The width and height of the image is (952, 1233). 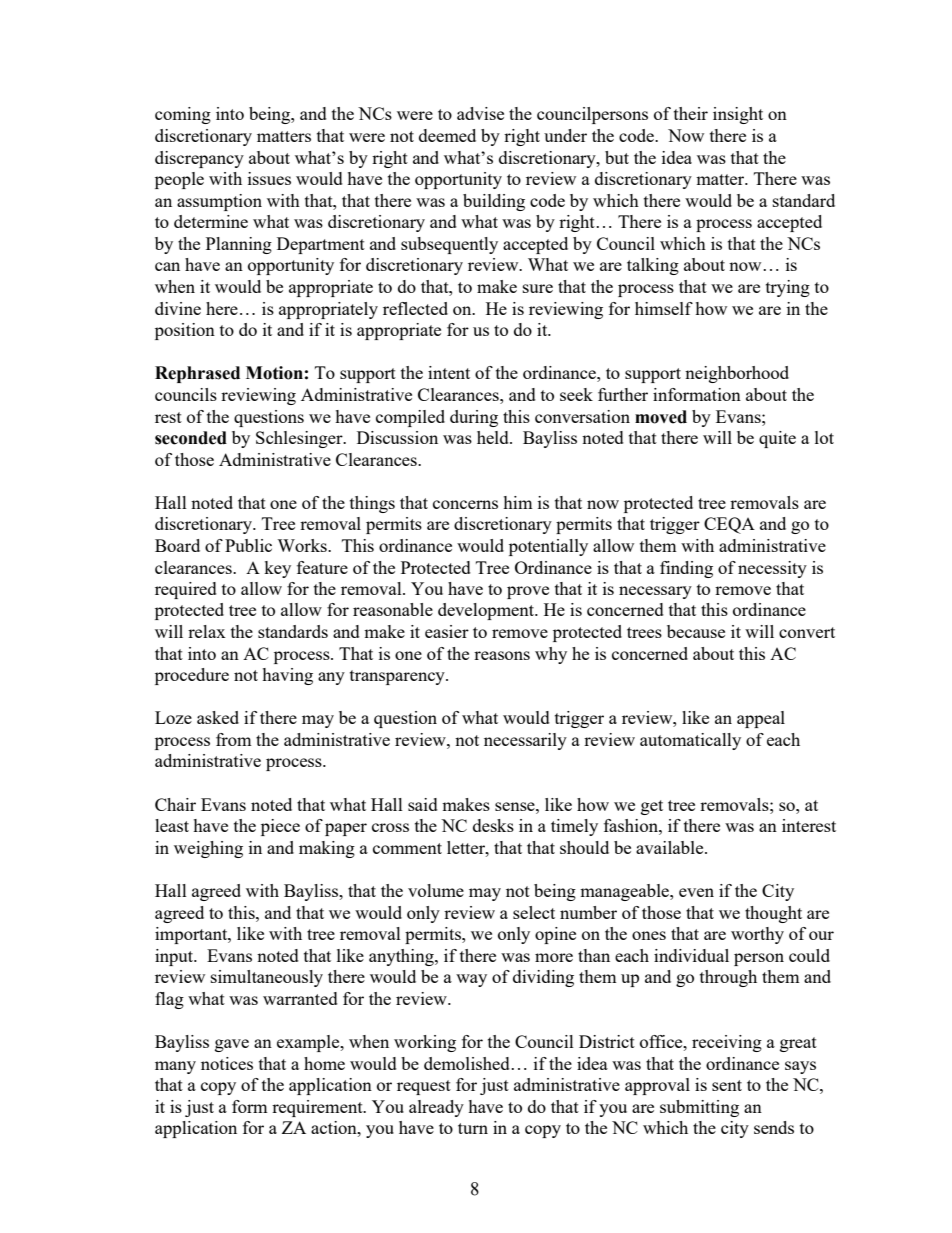 What do you see at coordinates (525, 741) in the image?
I see `necessarily` at bounding box center [525, 741].
